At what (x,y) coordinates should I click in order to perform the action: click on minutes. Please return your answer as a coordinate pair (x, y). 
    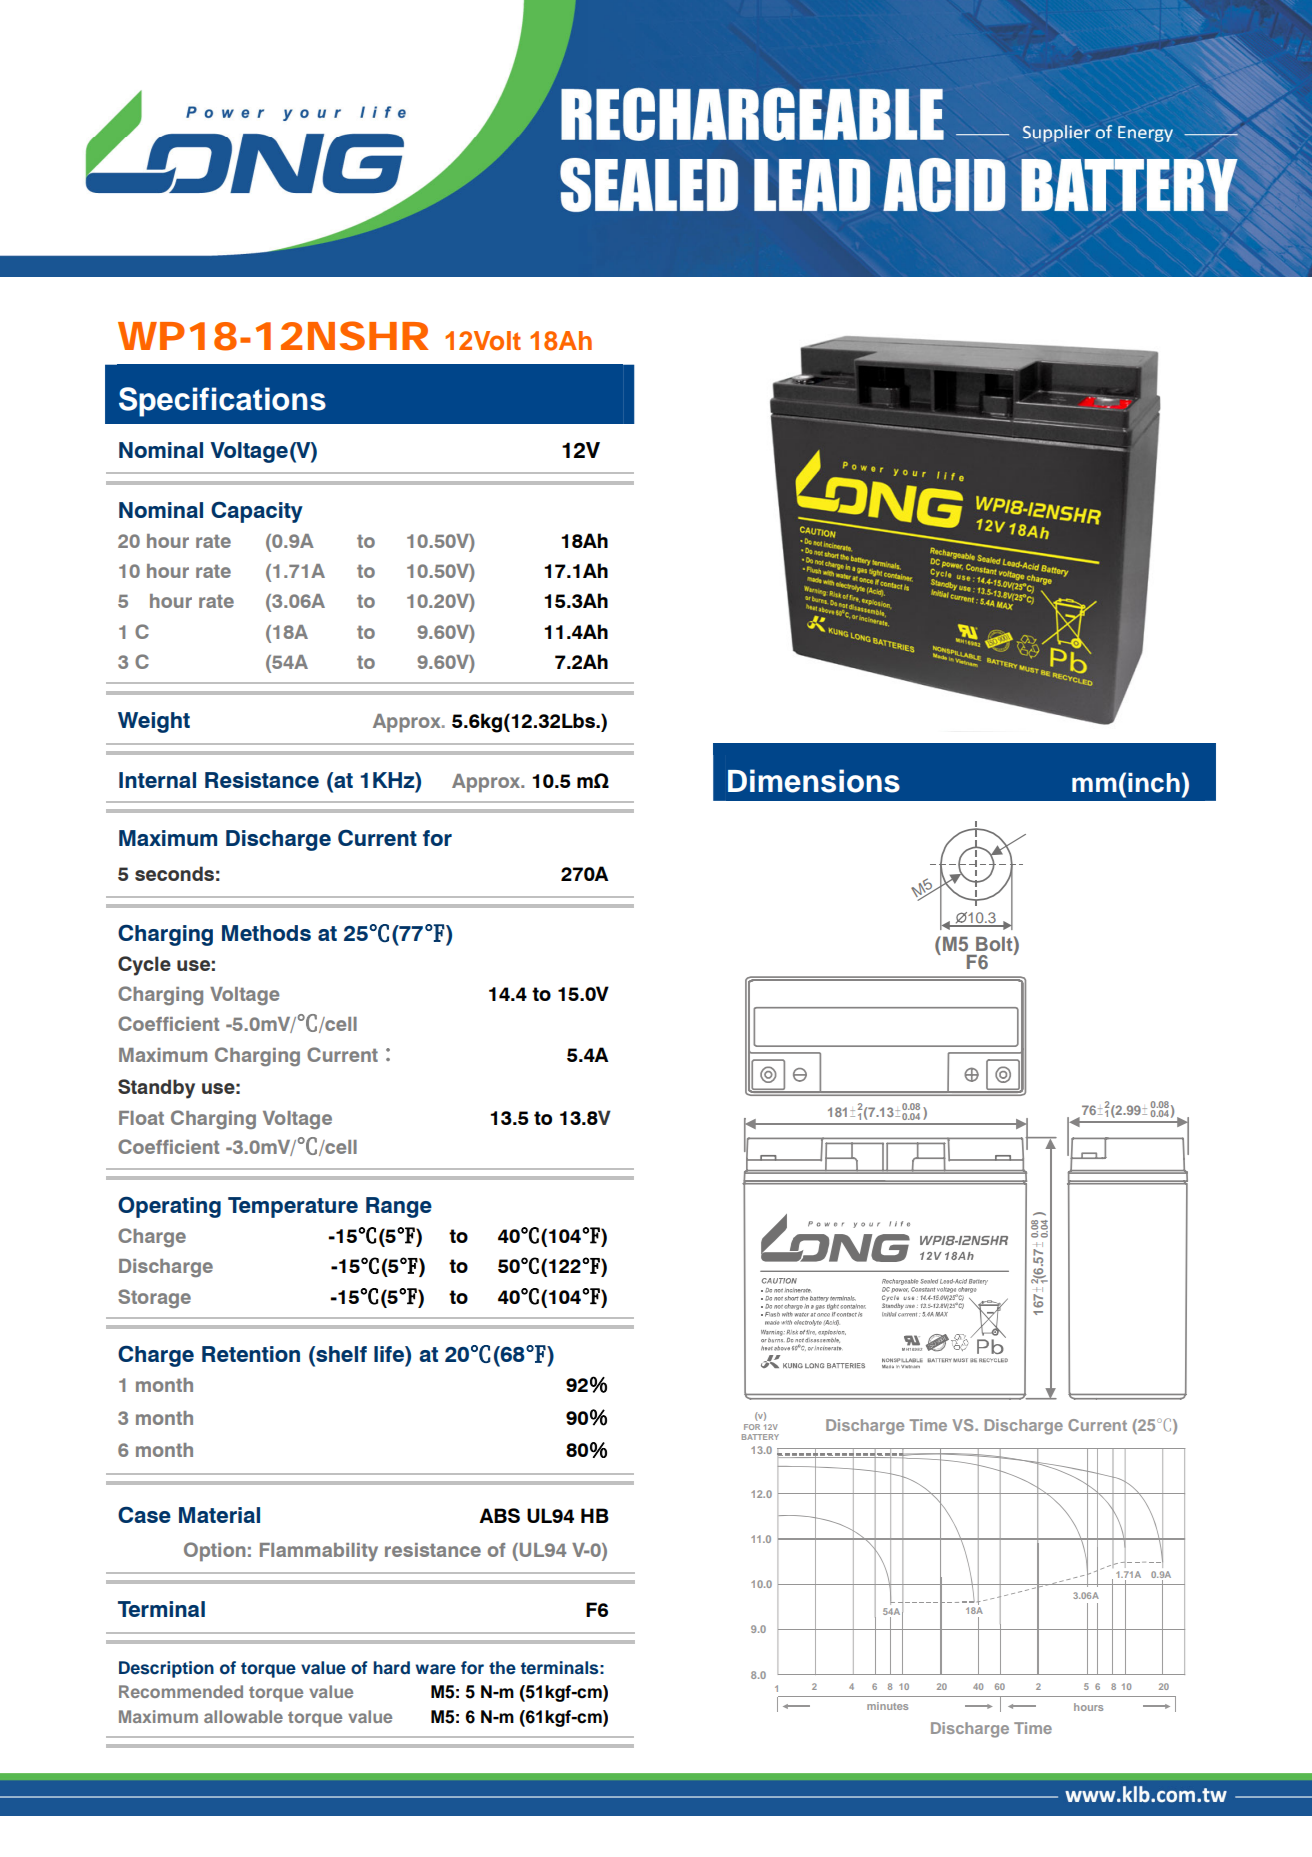
    Looking at the image, I should click on (887, 1706).
